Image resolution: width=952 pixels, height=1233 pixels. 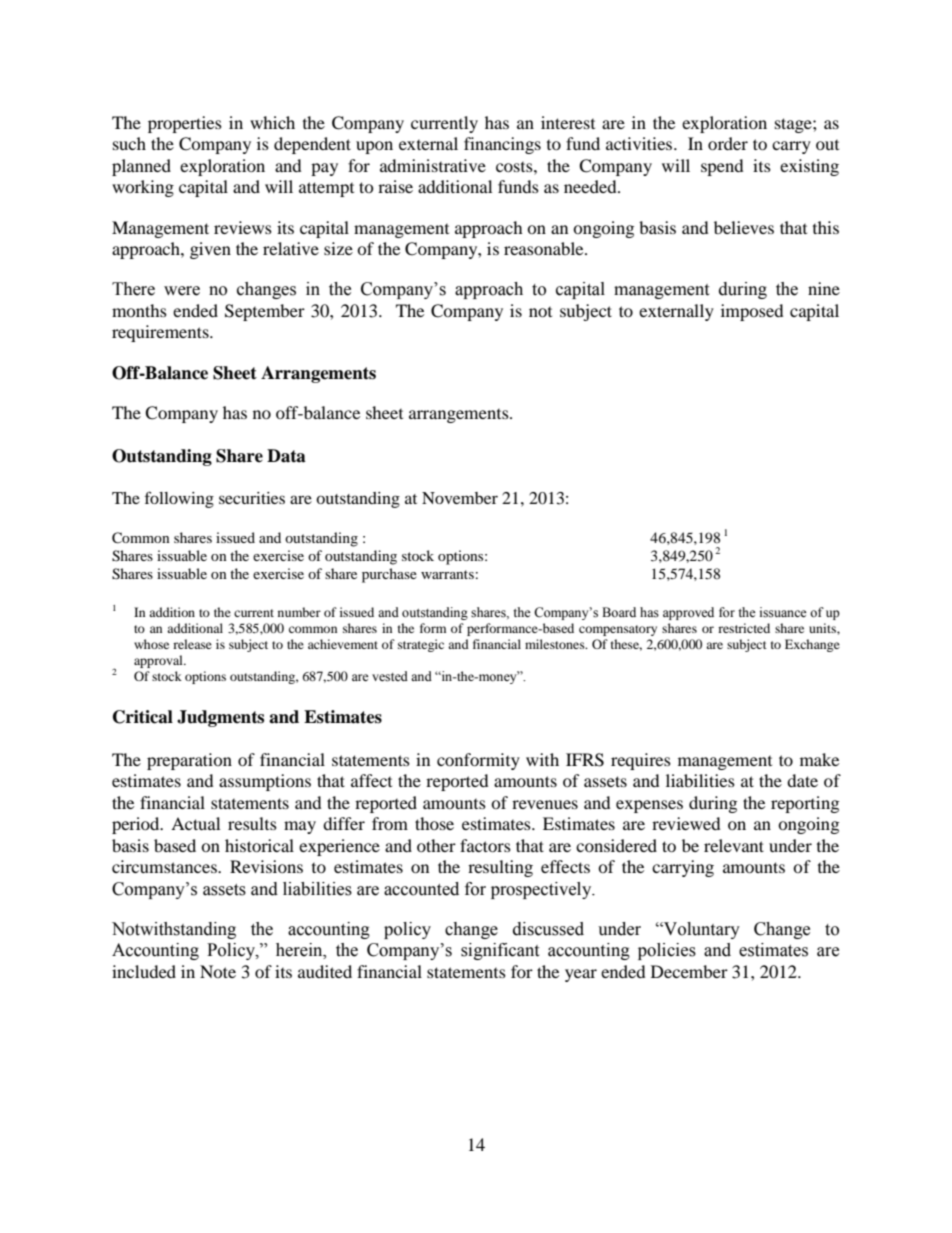 What do you see at coordinates (728, 143) in the screenshot?
I see `order` at bounding box center [728, 143].
